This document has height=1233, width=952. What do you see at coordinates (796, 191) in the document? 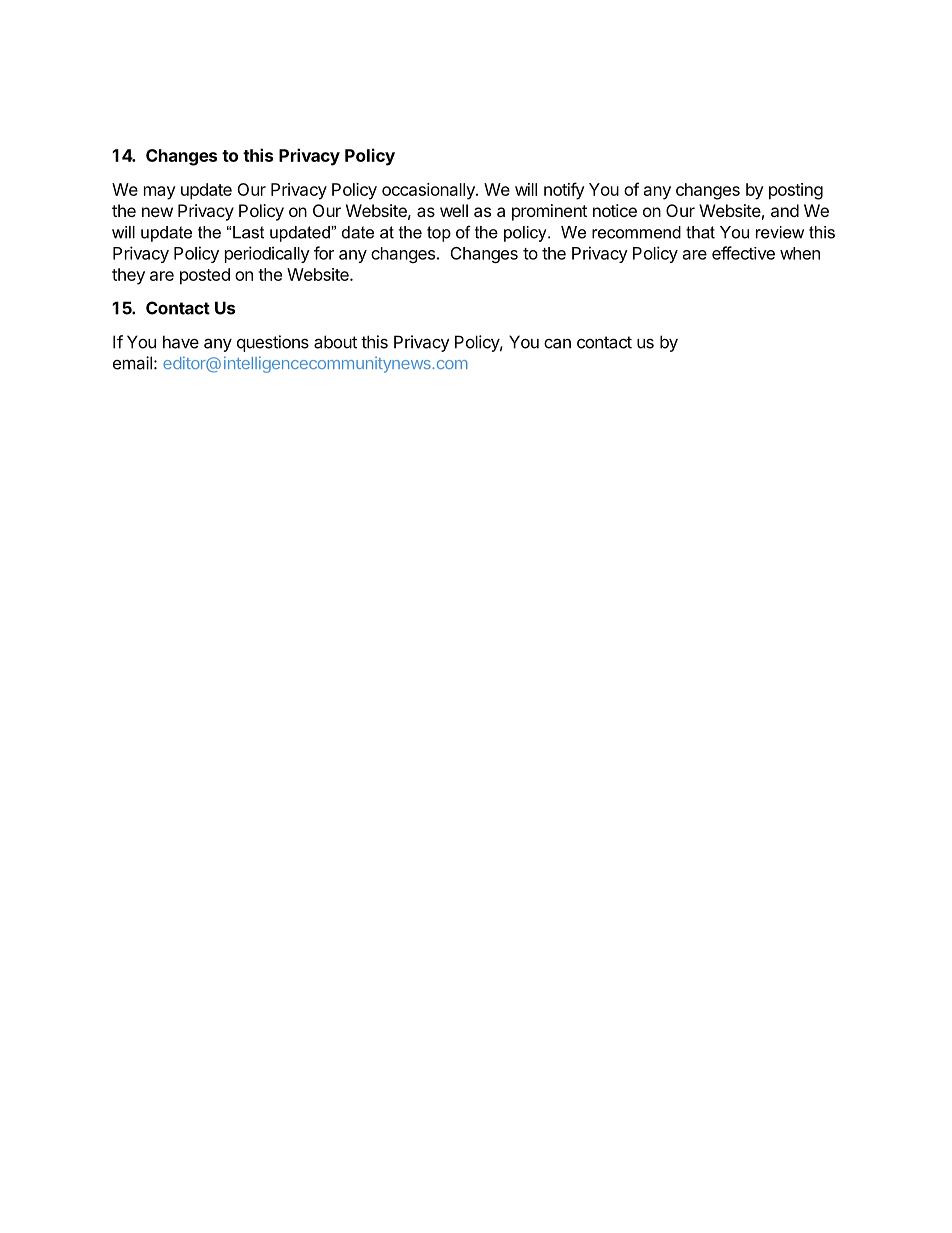
I see `posting` at bounding box center [796, 191].
